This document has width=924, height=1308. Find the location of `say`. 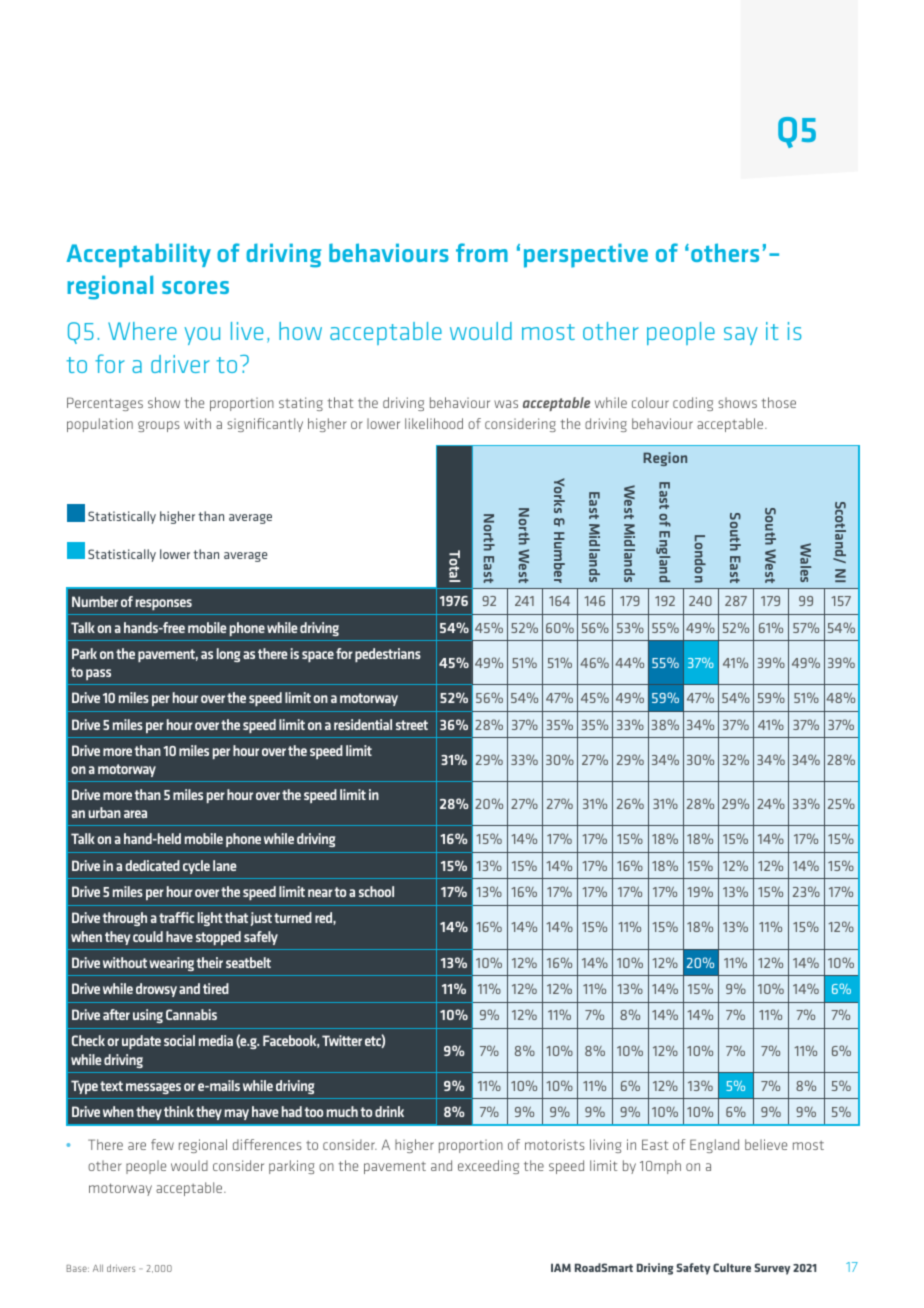

say is located at coordinates (741, 336).
